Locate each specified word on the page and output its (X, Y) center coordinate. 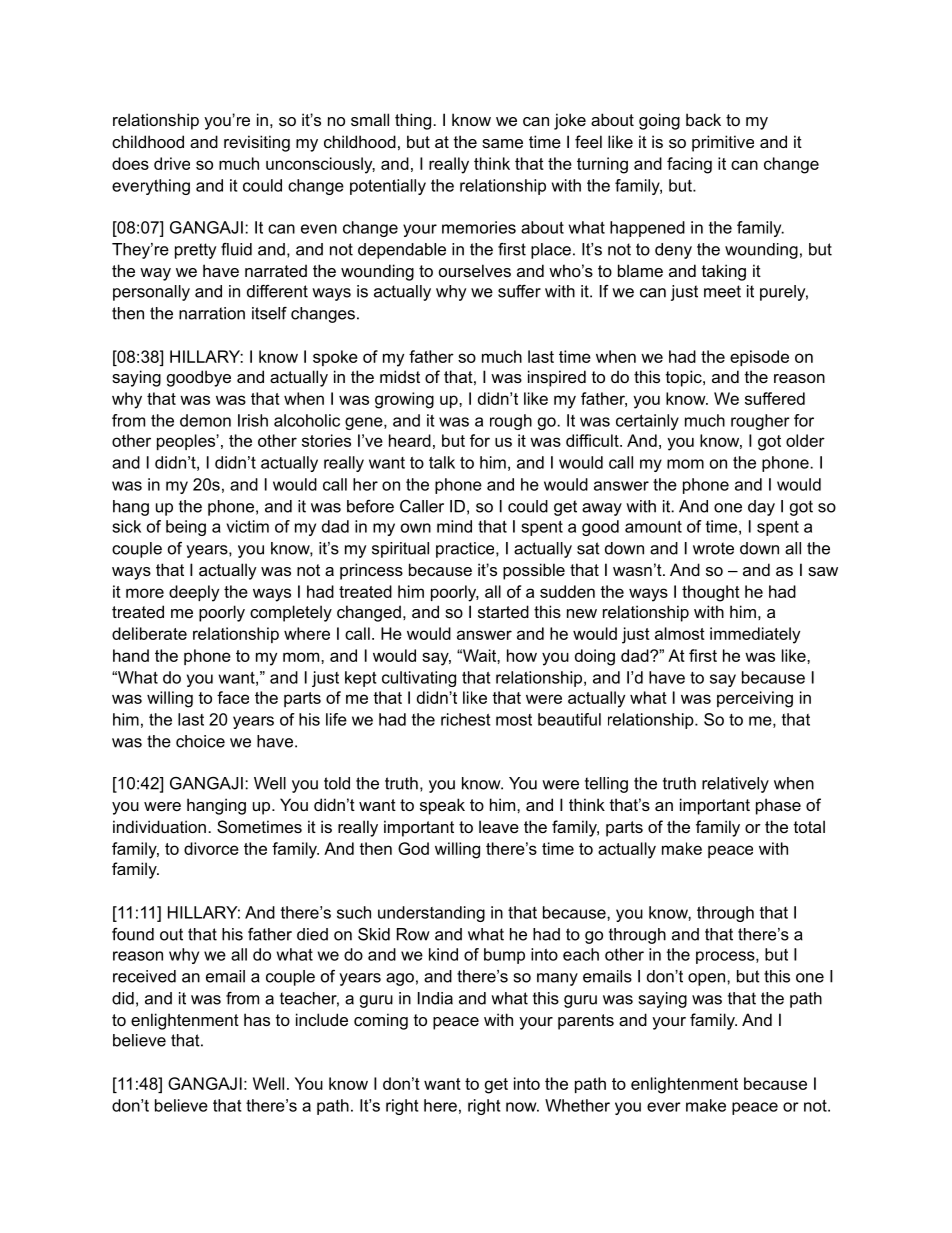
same (502, 143)
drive (172, 163)
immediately (755, 635)
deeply (194, 593)
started (503, 611)
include (322, 1019)
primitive (723, 143)
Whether (577, 1105)
